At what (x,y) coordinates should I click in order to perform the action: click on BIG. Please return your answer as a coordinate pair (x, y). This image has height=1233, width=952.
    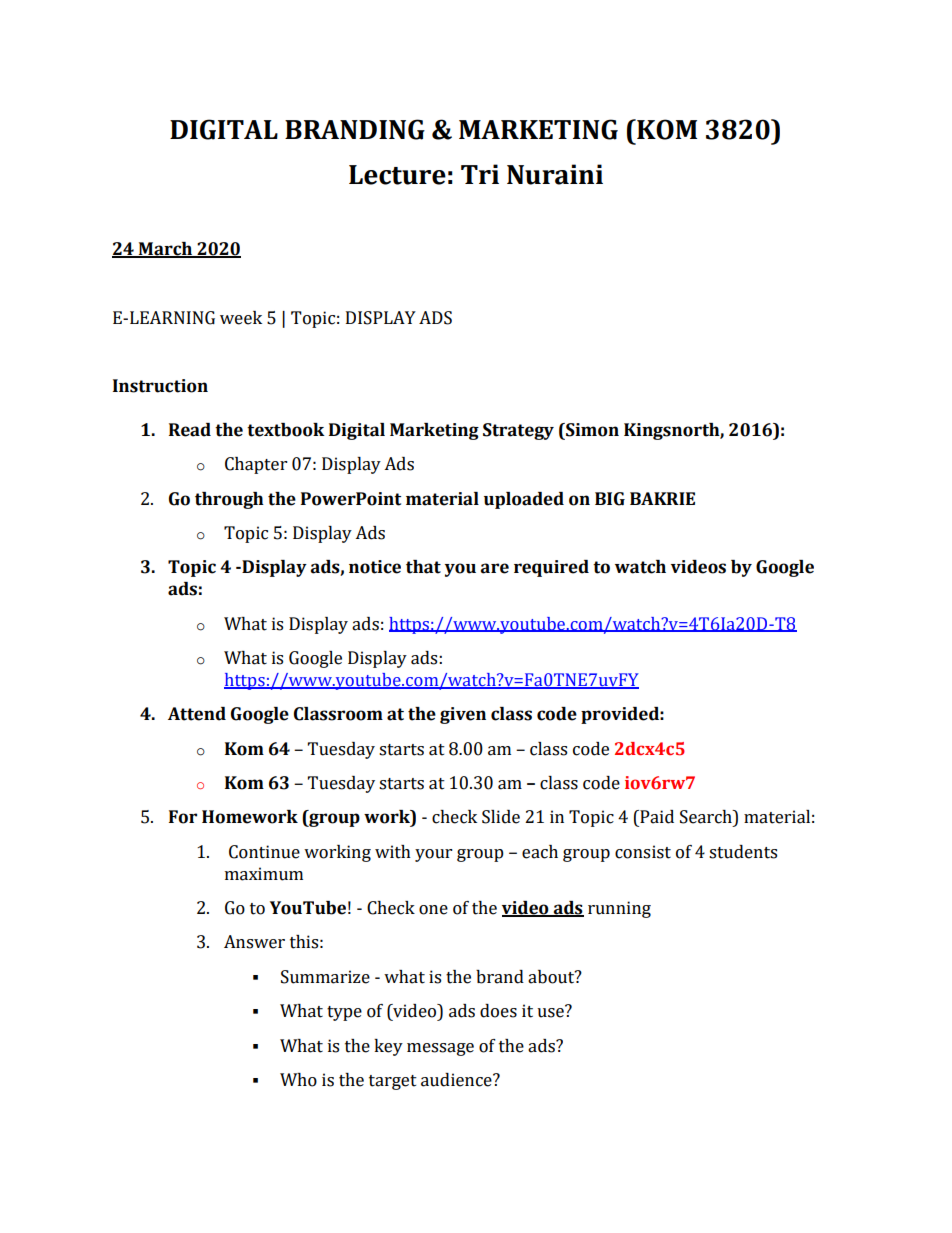
    Looking at the image, I should click on (610, 499).
